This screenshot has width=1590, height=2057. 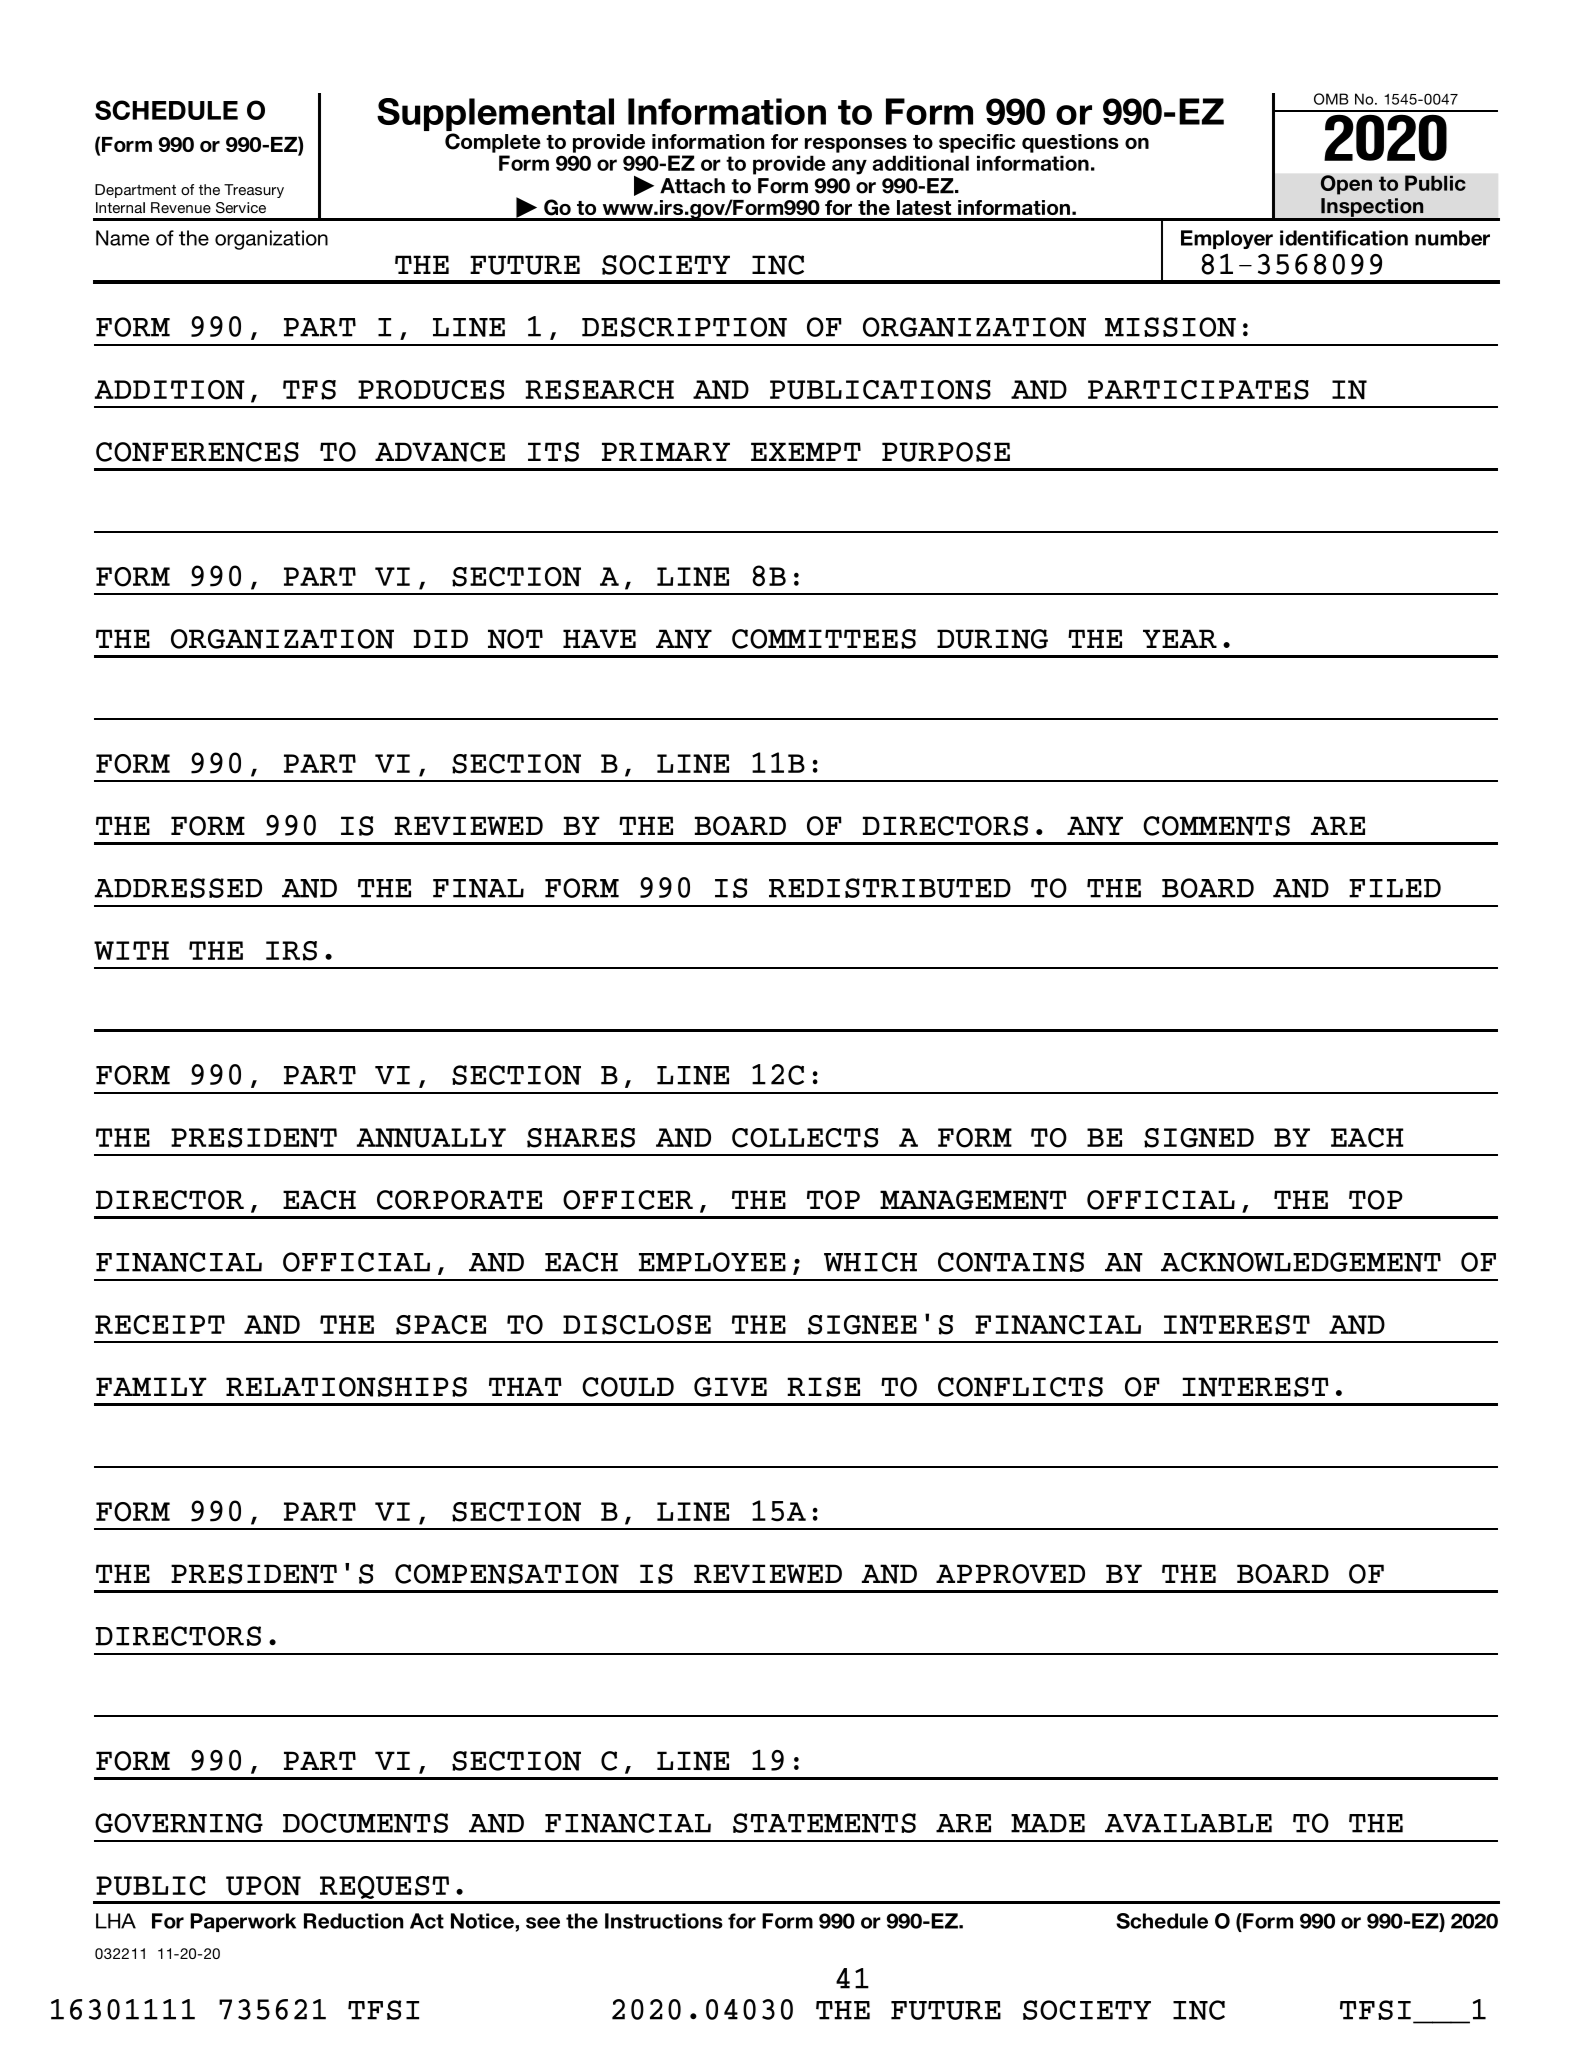 I want to click on COMMENTS, so click(x=1216, y=826).
